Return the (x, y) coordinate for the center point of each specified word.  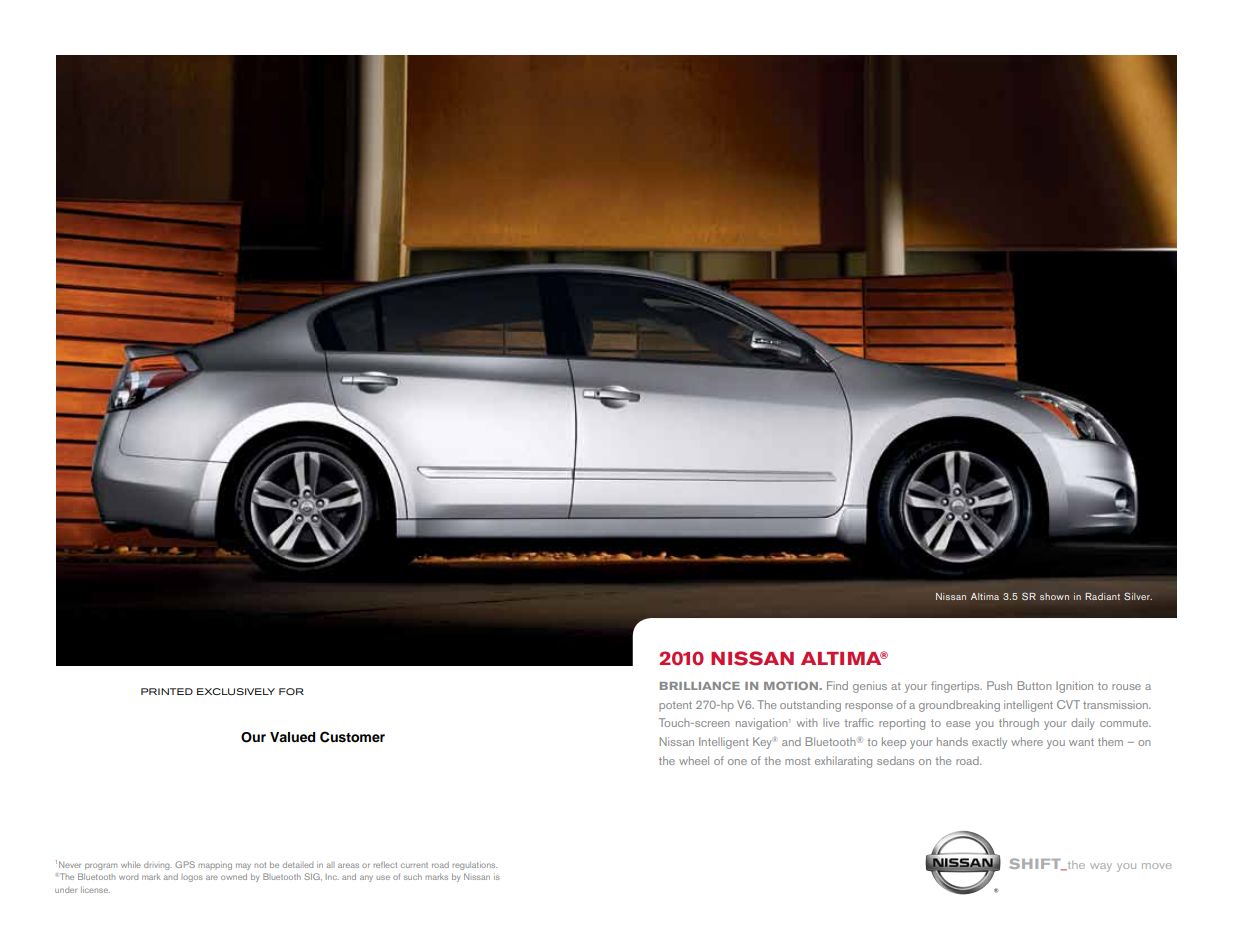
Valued (292, 737)
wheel (694, 760)
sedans (895, 760)
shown (1054, 596)
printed (167, 691)
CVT (1068, 704)
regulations (474, 866)
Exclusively (236, 691)
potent (675, 706)
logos (193, 878)
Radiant (1102, 596)
